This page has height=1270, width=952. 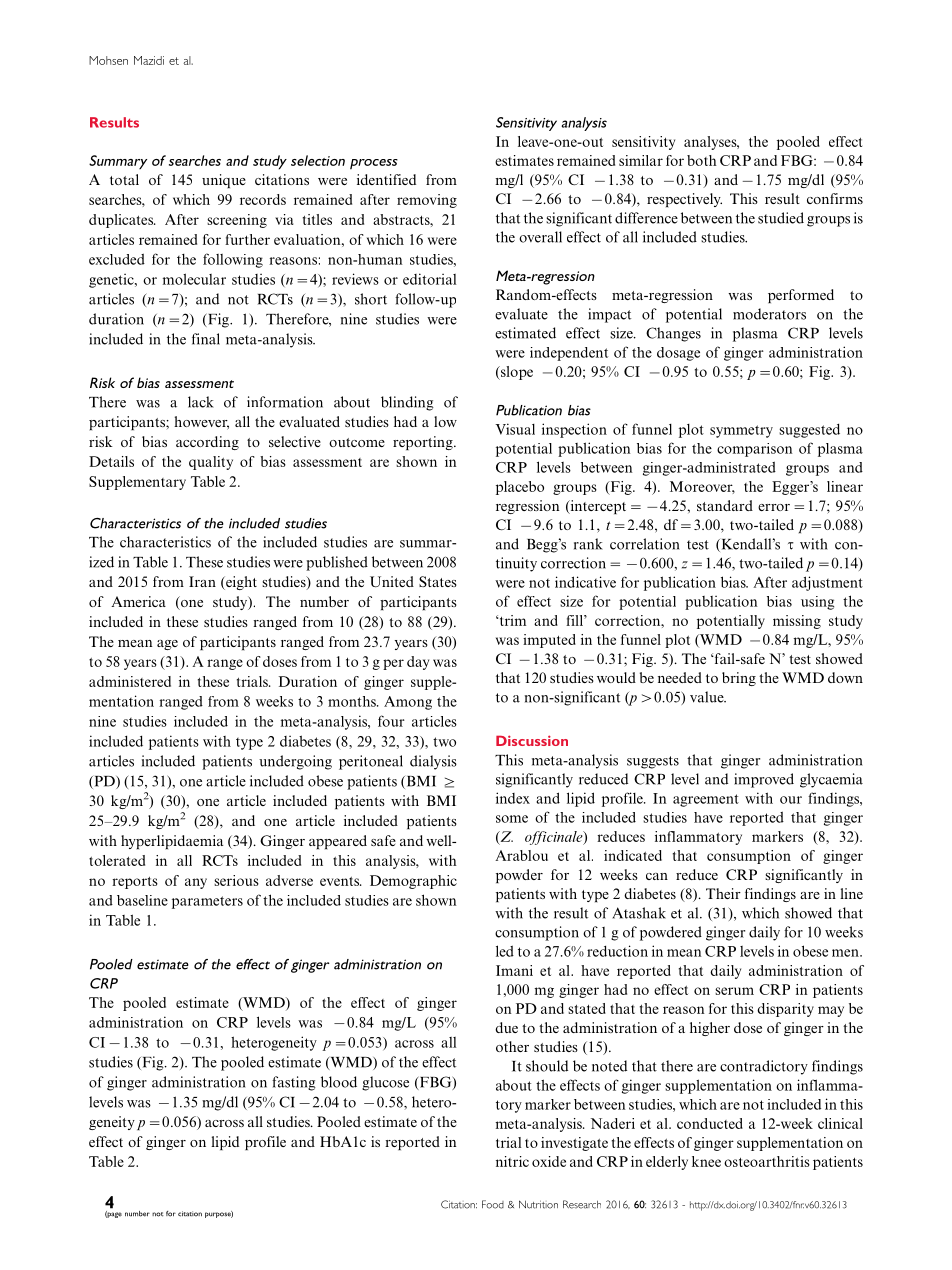 What do you see at coordinates (206, 339) in the page?
I see `final` at bounding box center [206, 339].
